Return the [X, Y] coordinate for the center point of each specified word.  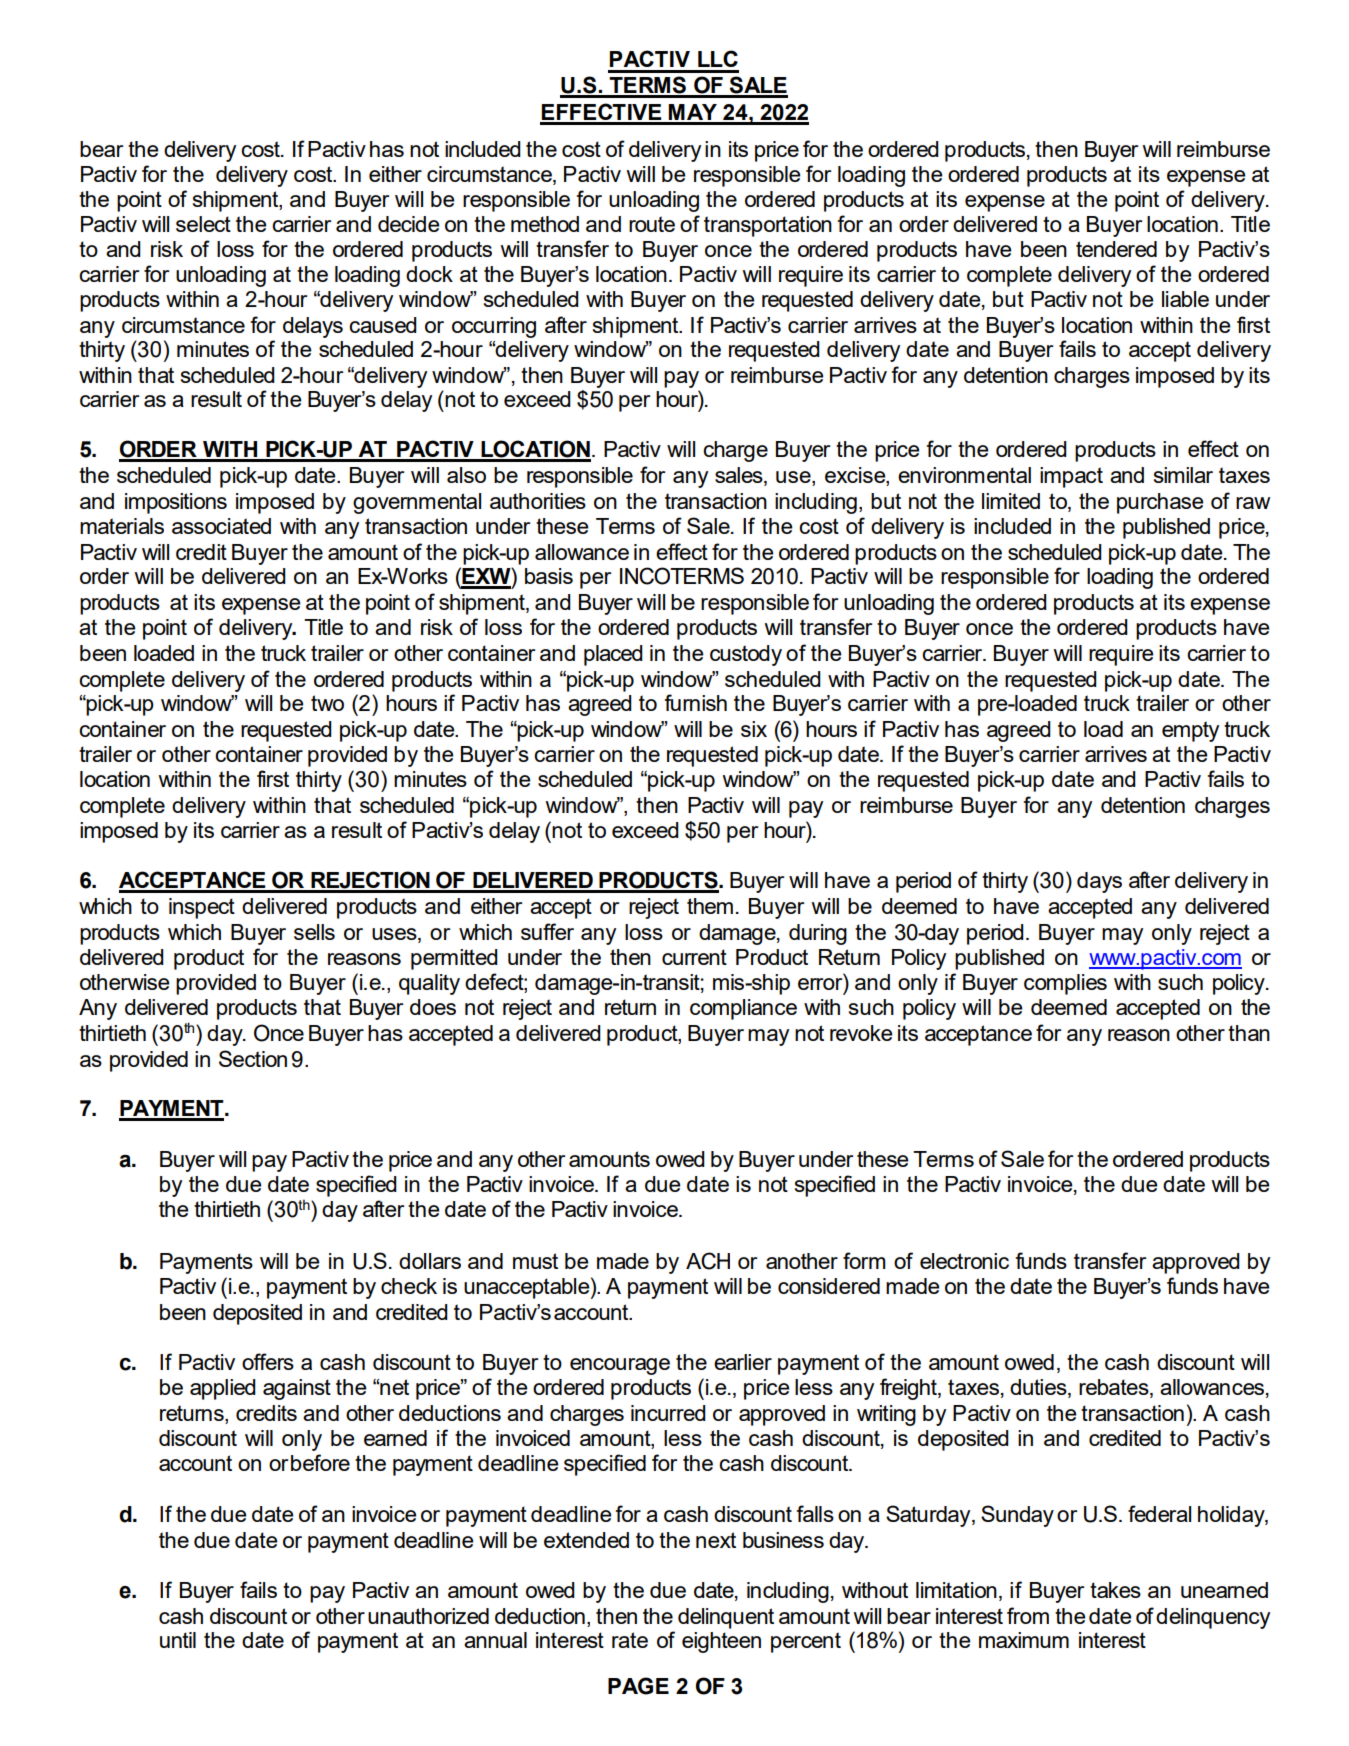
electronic [964, 1261]
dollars [430, 1261]
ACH [708, 1261]
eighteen [721, 1642]
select [203, 224]
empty [1190, 731]
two [327, 703]
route [652, 224]
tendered [1116, 249]
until [178, 1640]
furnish [696, 702]
